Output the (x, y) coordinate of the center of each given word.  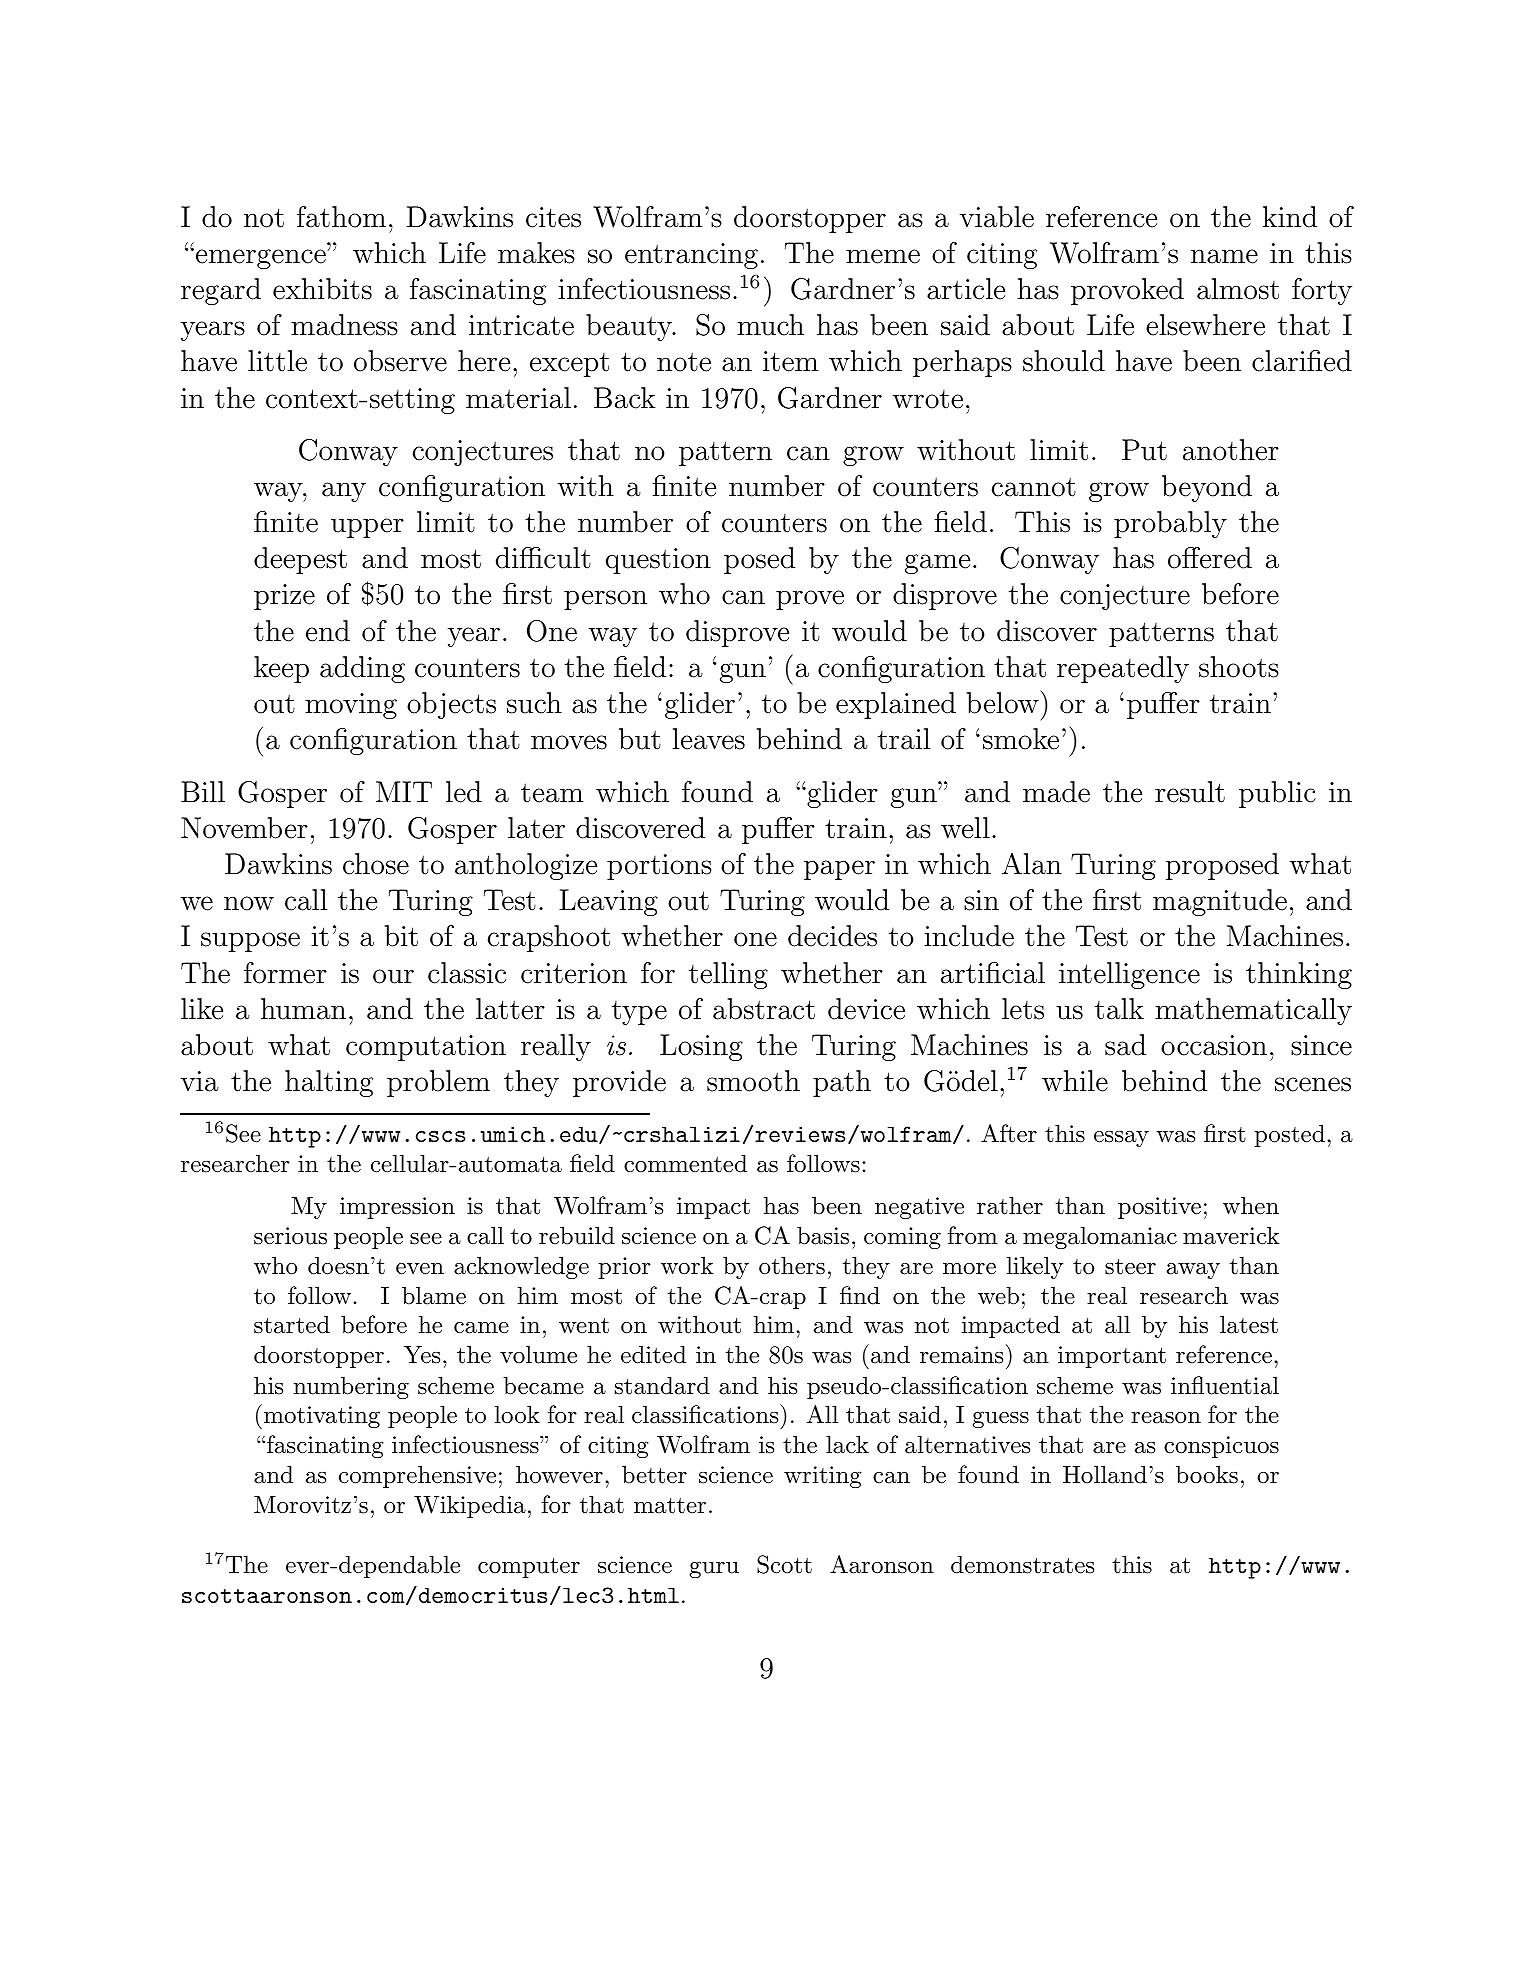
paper (839, 870)
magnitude (1220, 902)
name (1224, 256)
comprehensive (417, 1476)
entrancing (691, 256)
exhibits (322, 289)
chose (376, 864)
